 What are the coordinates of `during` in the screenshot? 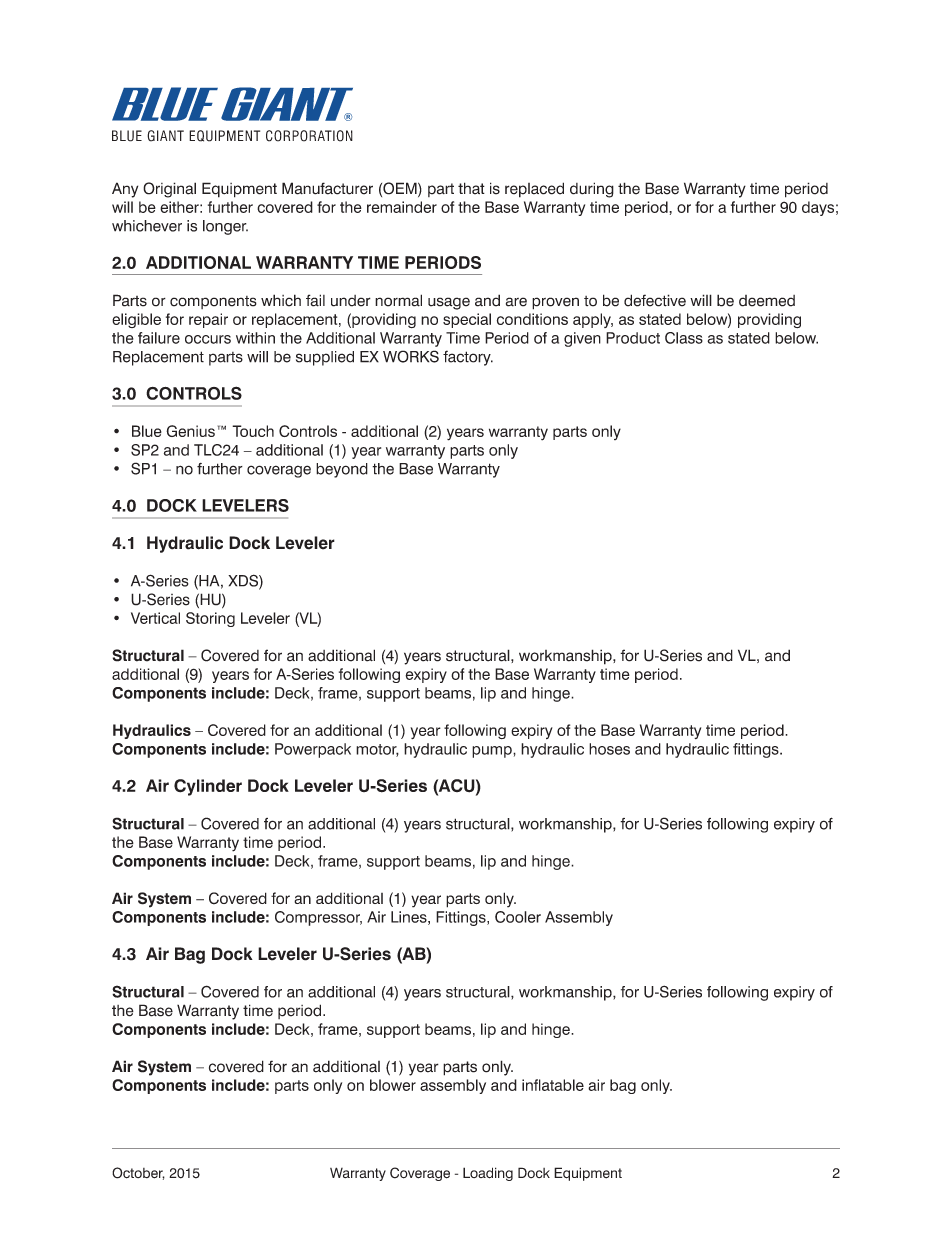 It's located at (592, 190).
